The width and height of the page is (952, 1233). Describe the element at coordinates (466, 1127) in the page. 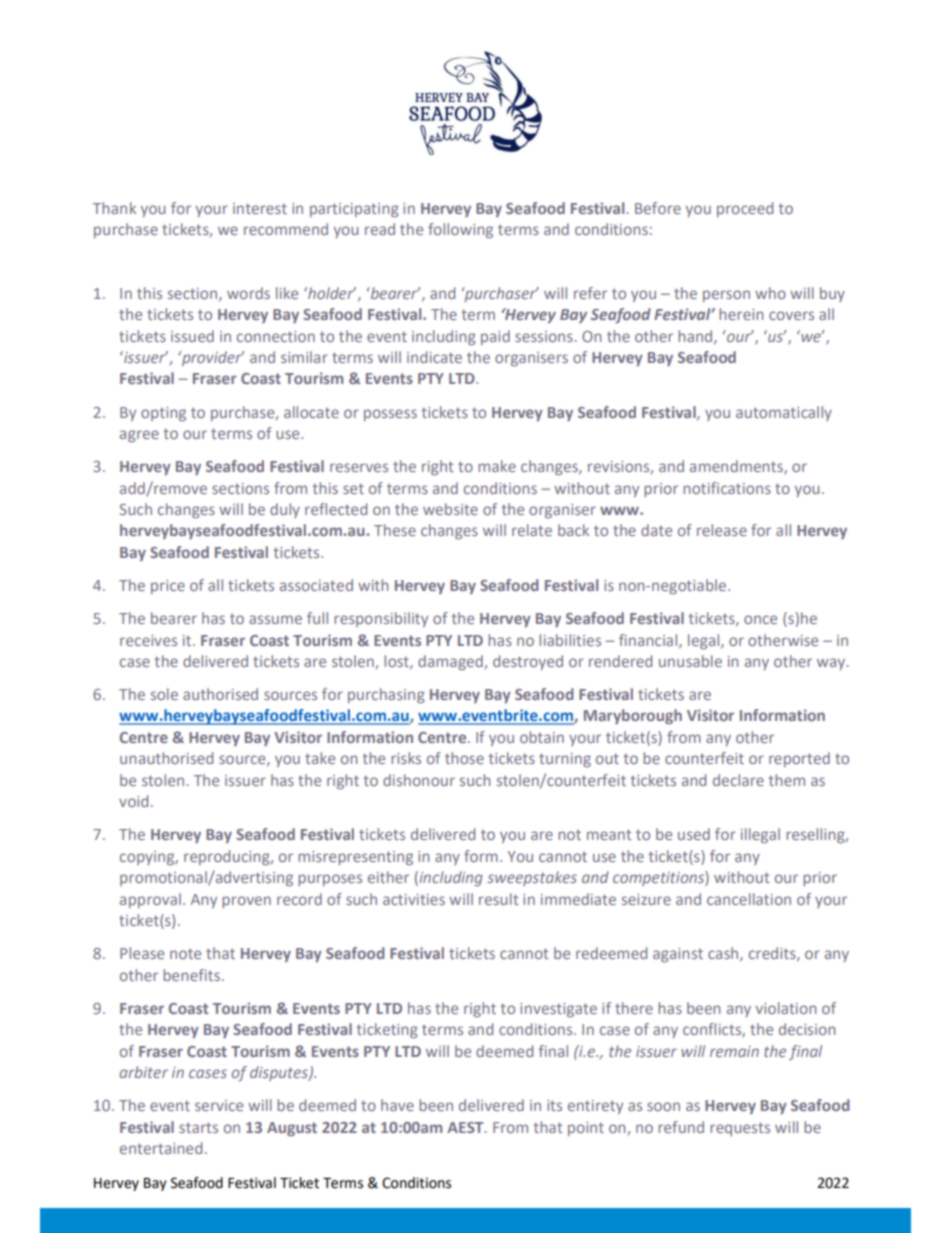

I see `AEST` at that location.
